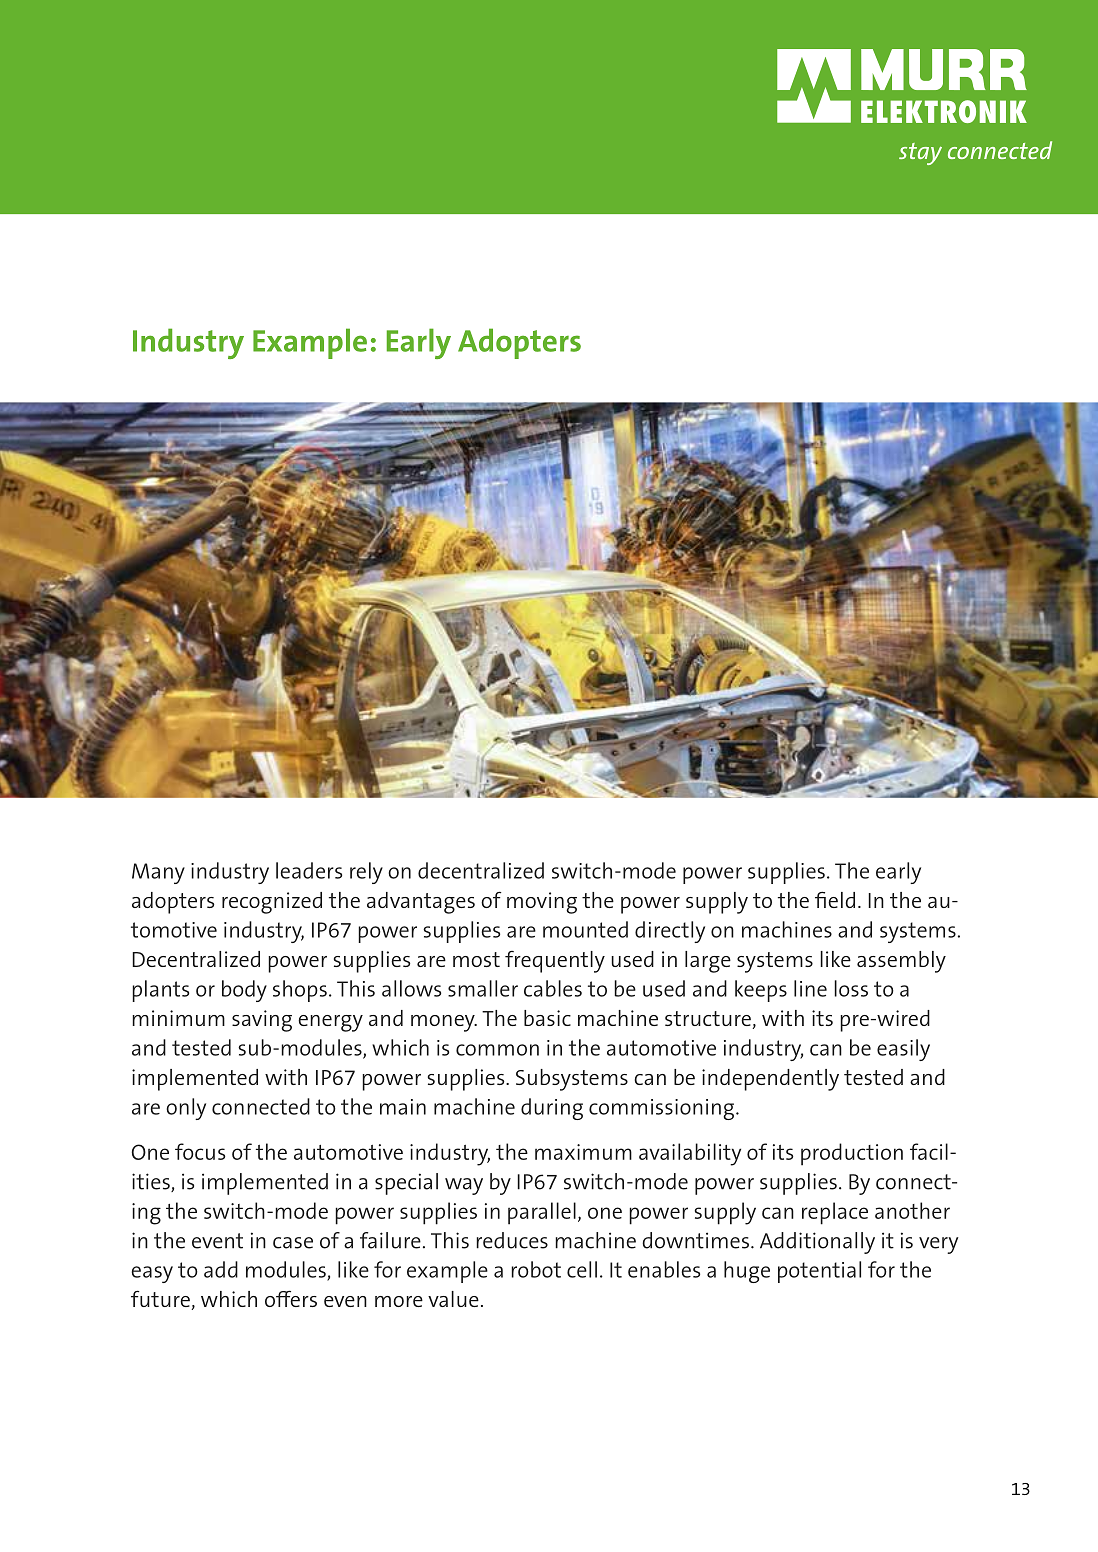 The height and width of the image is (1552, 1098). Describe the element at coordinates (200, 1151) in the image. I see `focus` at that location.
